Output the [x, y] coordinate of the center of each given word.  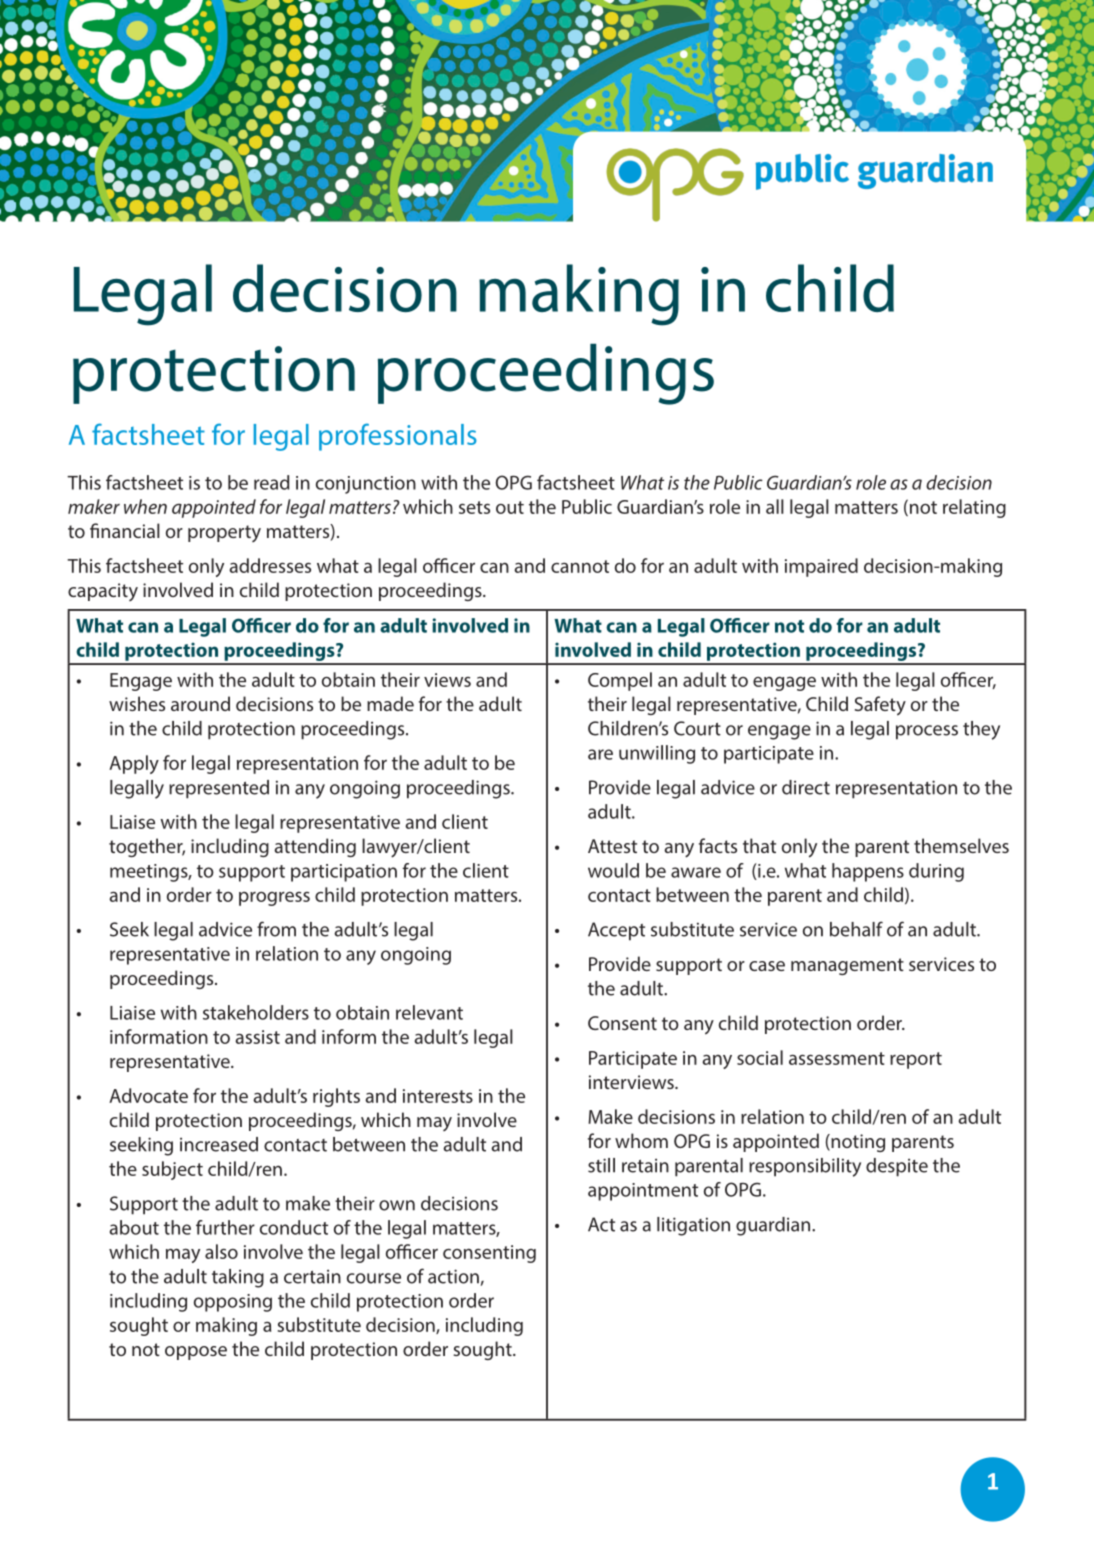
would [613, 870]
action [453, 1276]
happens [868, 872]
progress [274, 899]
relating [974, 508]
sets [474, 507]
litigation [693, 1226]
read [271, 482]
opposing [233, 1303]
